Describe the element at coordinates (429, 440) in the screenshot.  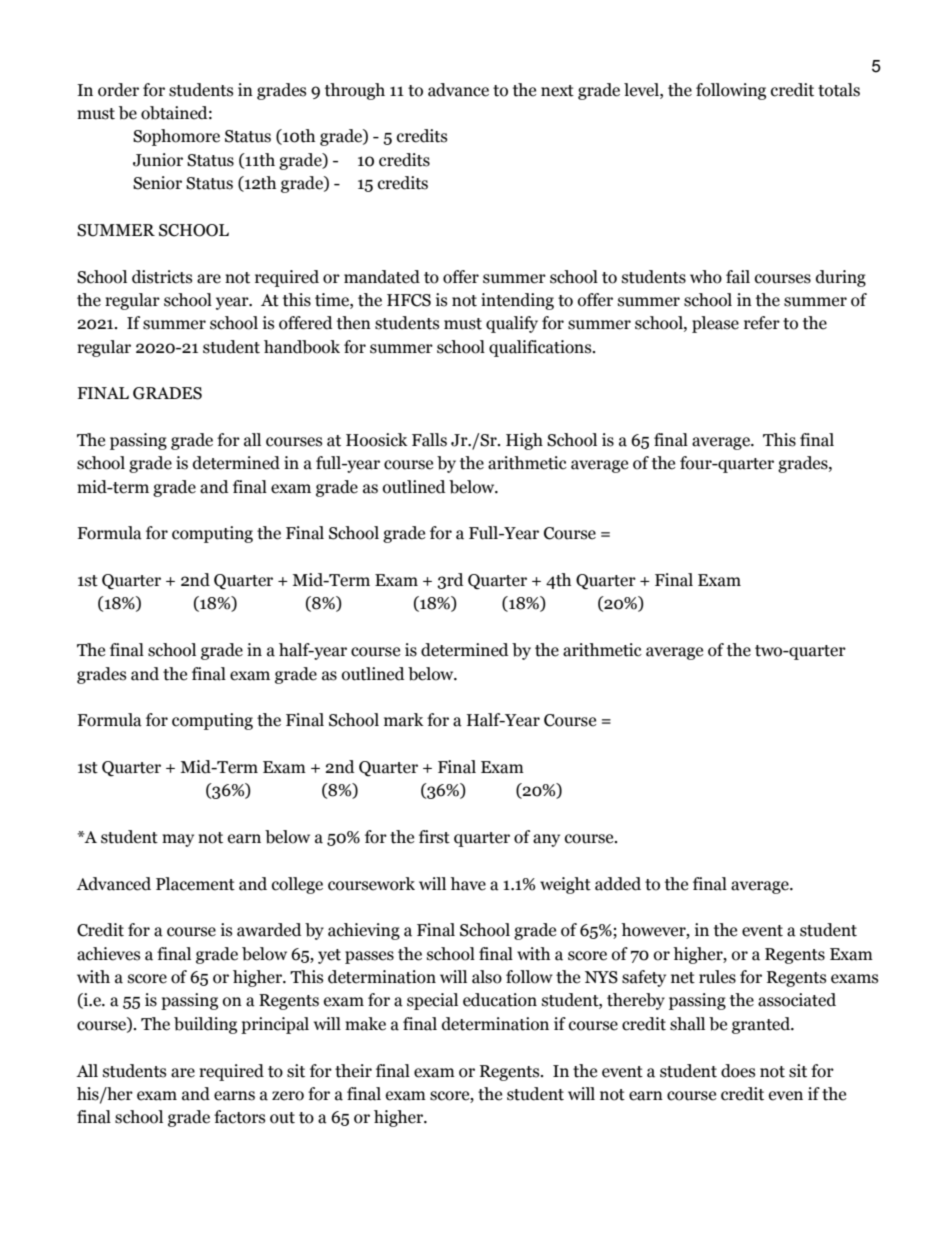
I see `Falls` at that location.
